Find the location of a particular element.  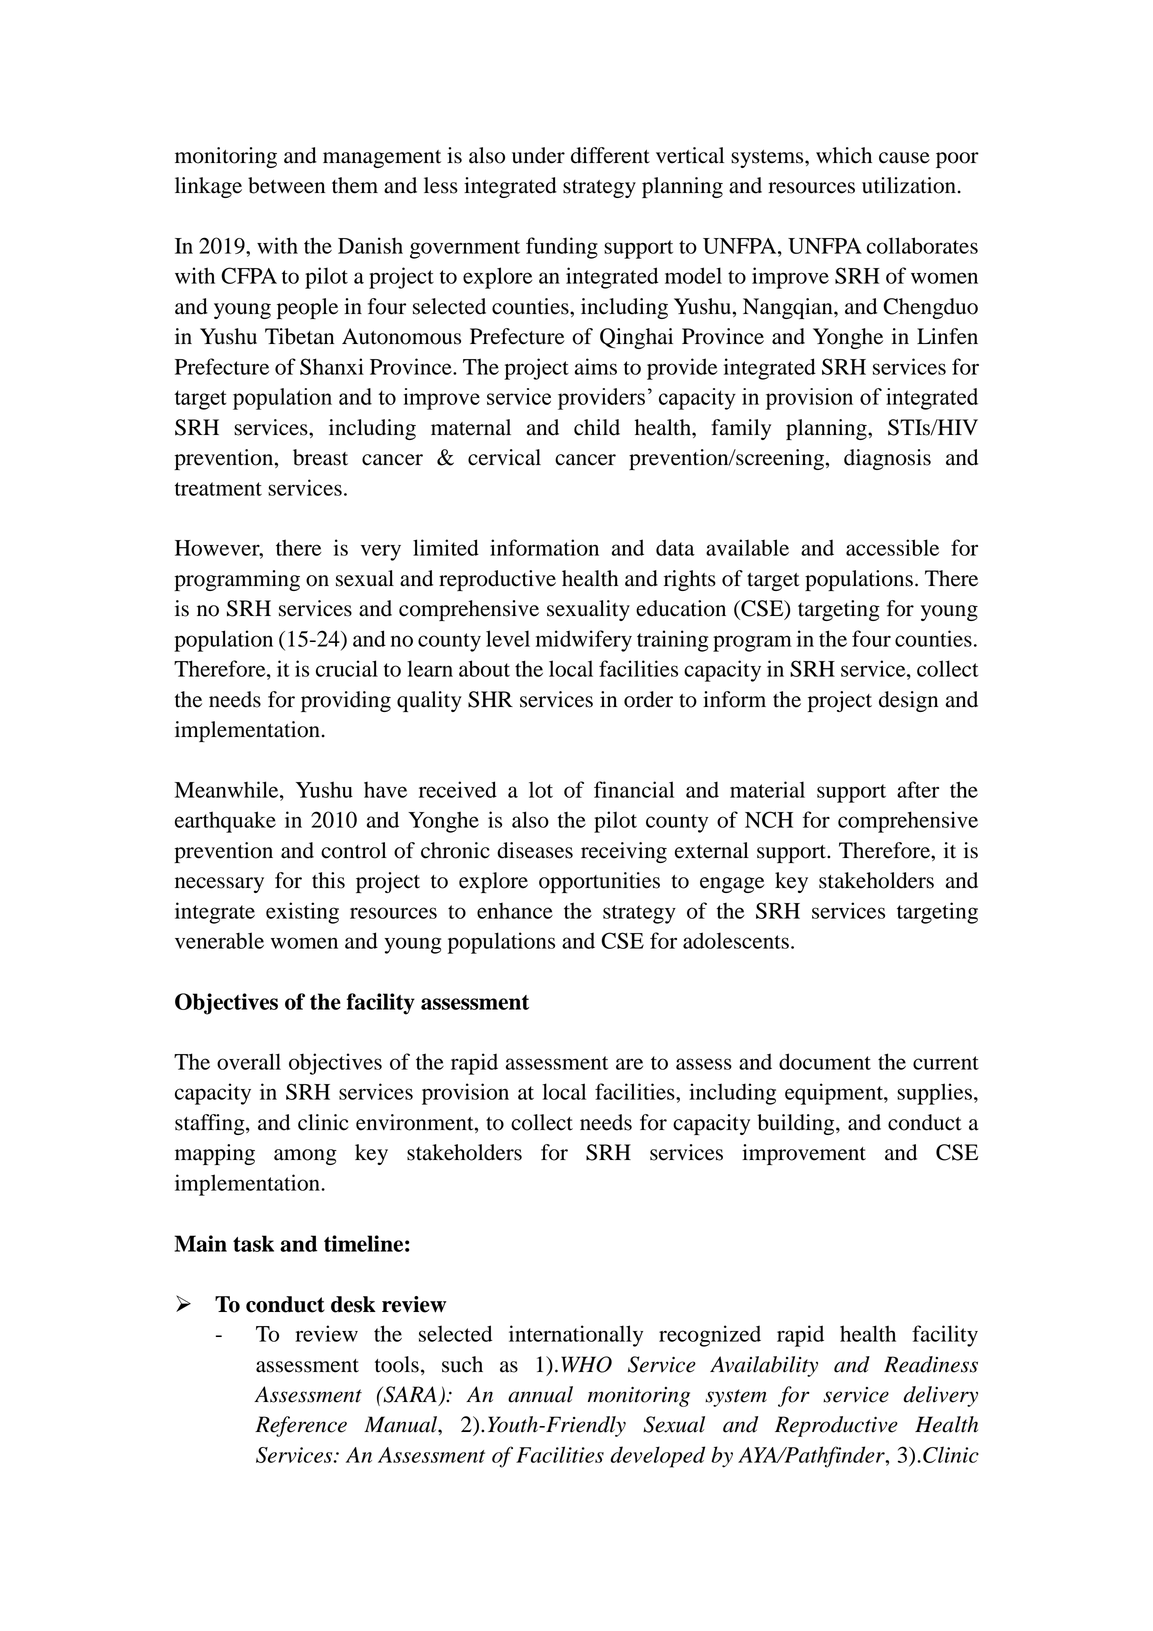

Readiness is located at coordinates (931, 1364).
